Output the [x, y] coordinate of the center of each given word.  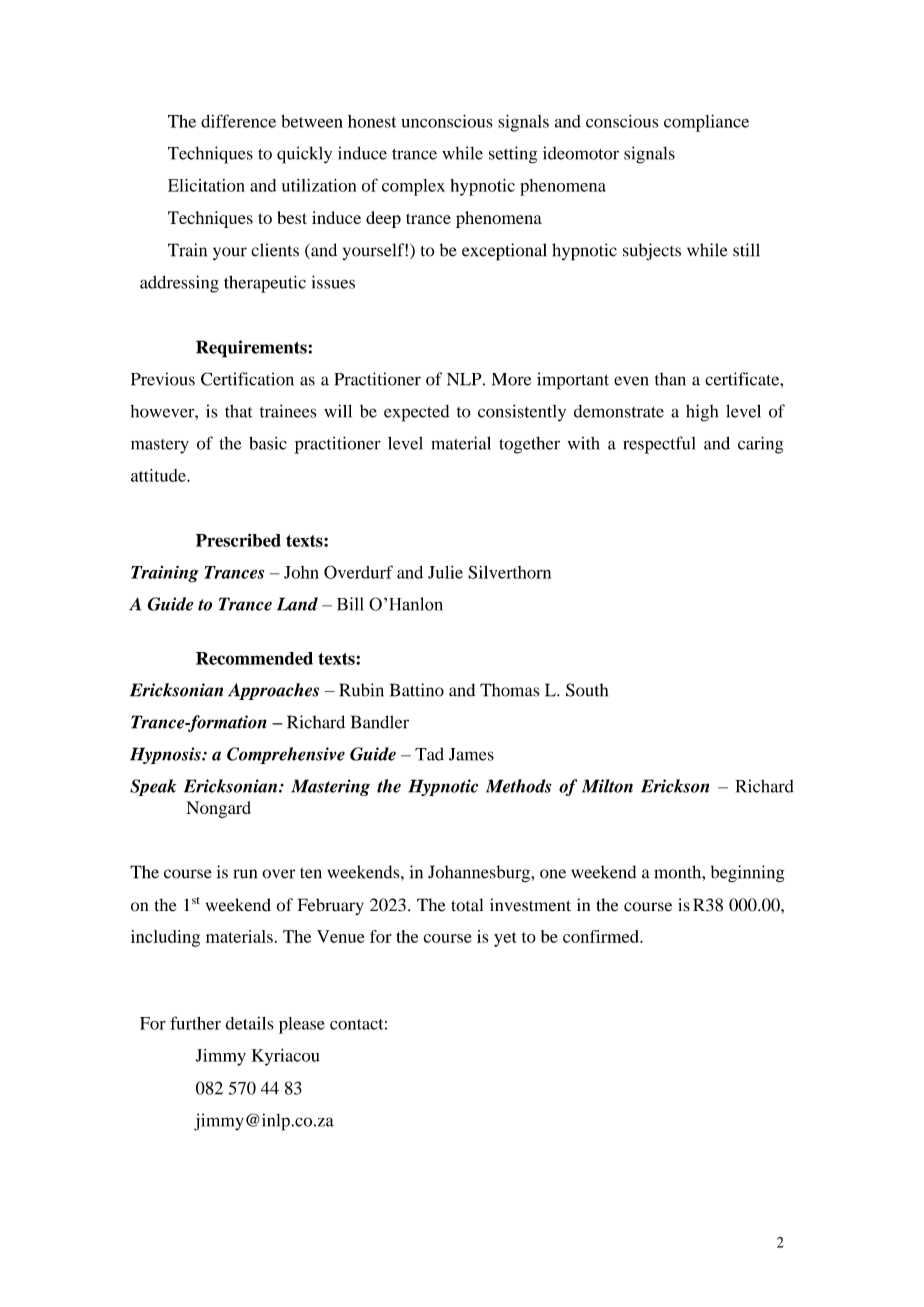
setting [513, 155]
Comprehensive [286, 755]
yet [505, 939]
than [670, 379]
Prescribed [238, 540]
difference [238, 121]
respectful [659, 445]
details [249, 1023]
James [471, 754]
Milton [607, 786]
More [511, 379]
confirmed [602, 936]
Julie [445, 572]
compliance [706, 123]
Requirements [251, 349]
